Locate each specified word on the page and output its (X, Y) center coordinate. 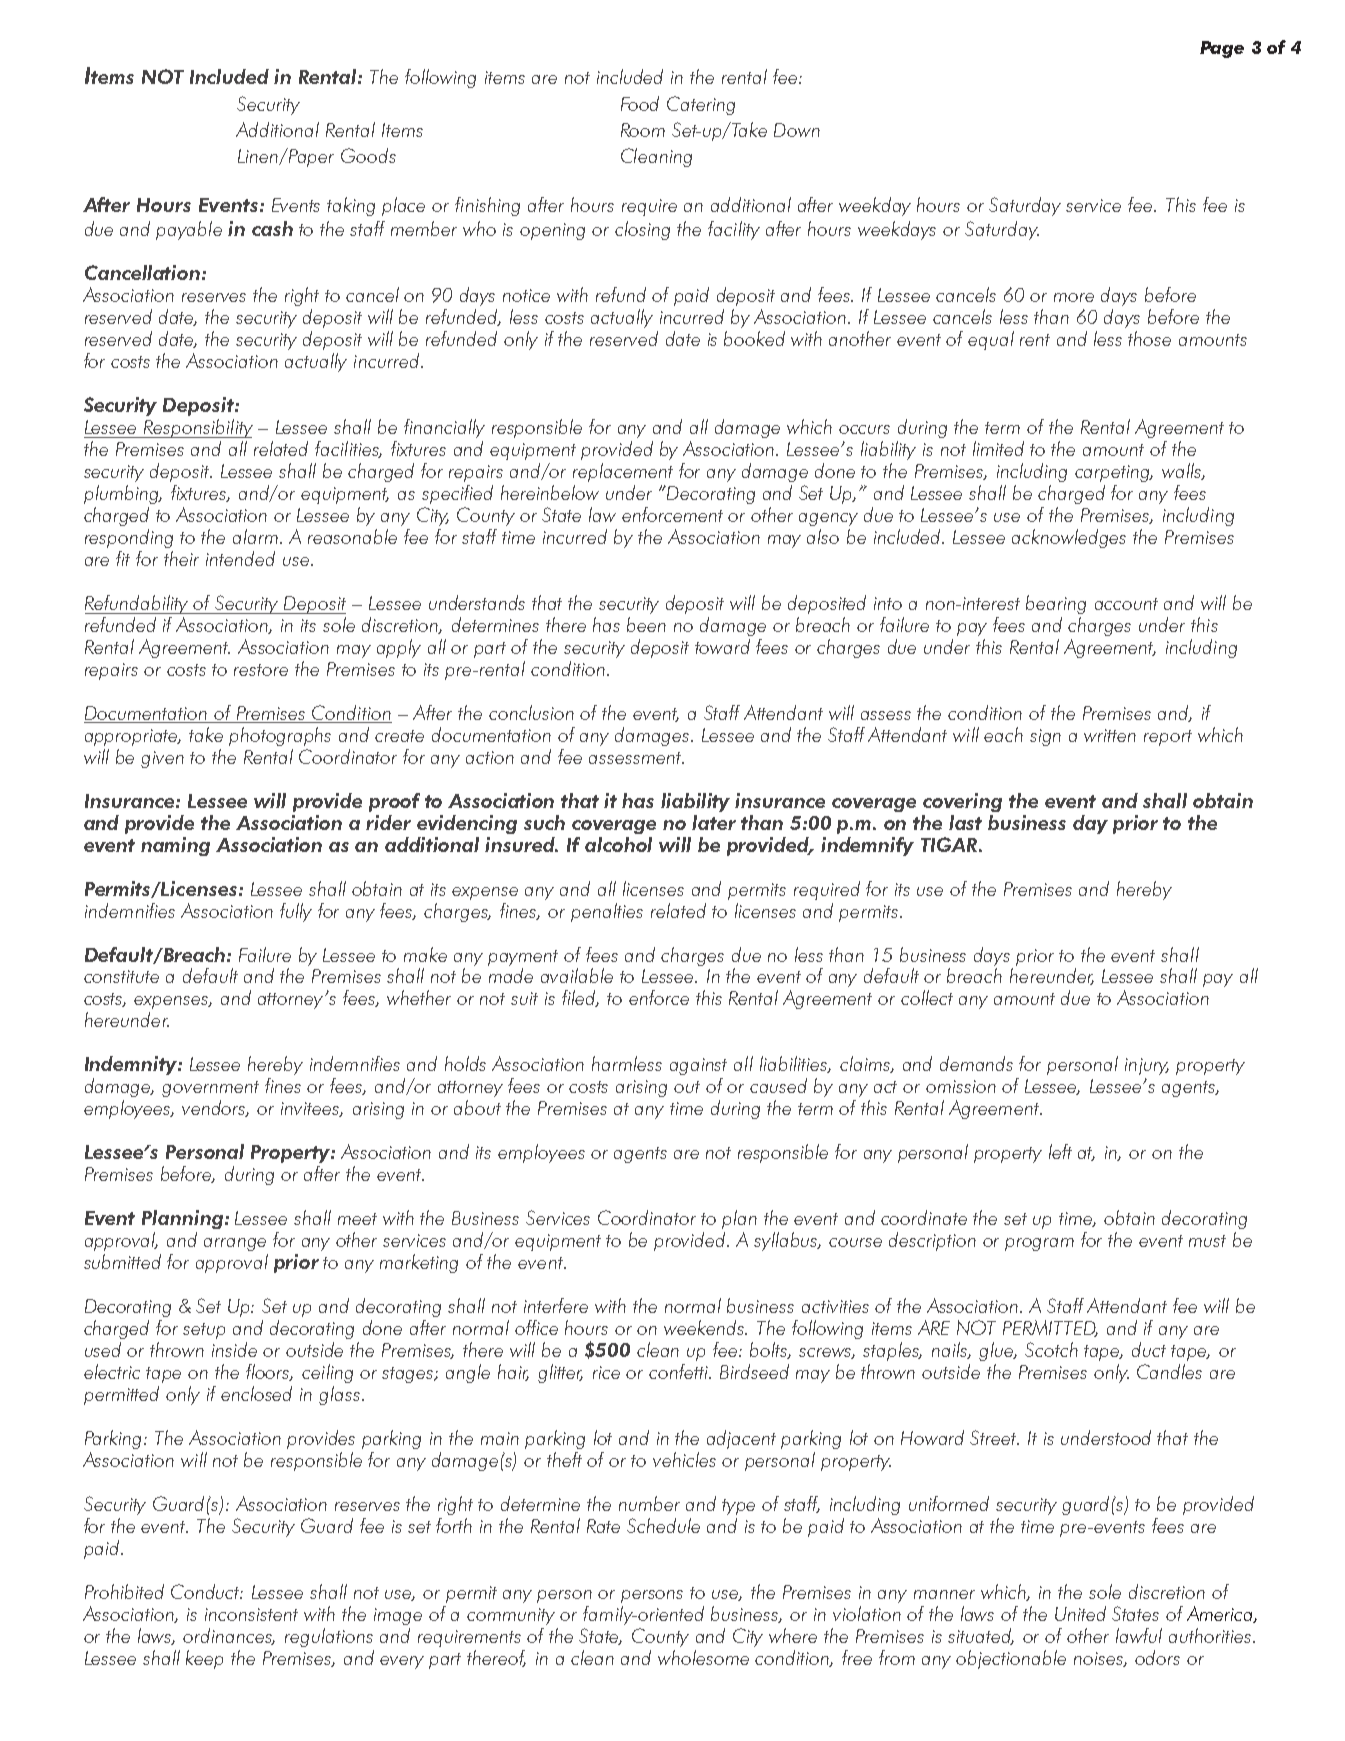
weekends (705, 1327)
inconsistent (251, 1614)
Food (640, 103)
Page (1222, 49)
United (1080, 1613)
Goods (368, 155)
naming (175, 846)
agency (828, 519)
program (1039, 1244)
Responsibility (197, 428)
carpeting (1114, 473)
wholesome (703, 1657)
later (714, 822)
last (965, 822)
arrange (235, 1244)
